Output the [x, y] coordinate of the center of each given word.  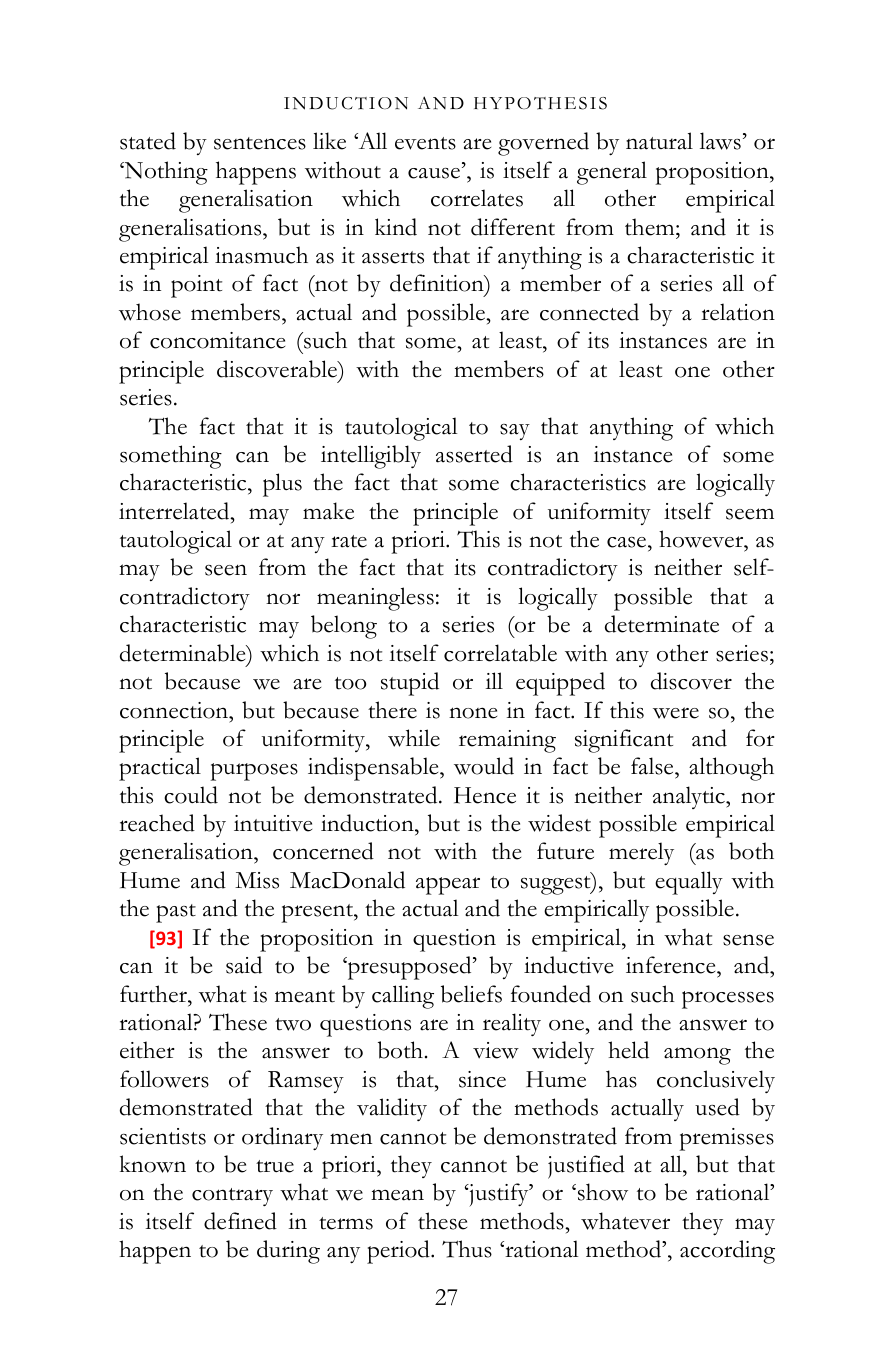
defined [240, 1221]
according [727, 1252]
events [425, 143]
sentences [260, 143]
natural [659, 141]
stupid [410, 684]
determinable [184, 653]
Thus [467, 1249]
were [676, 713]
